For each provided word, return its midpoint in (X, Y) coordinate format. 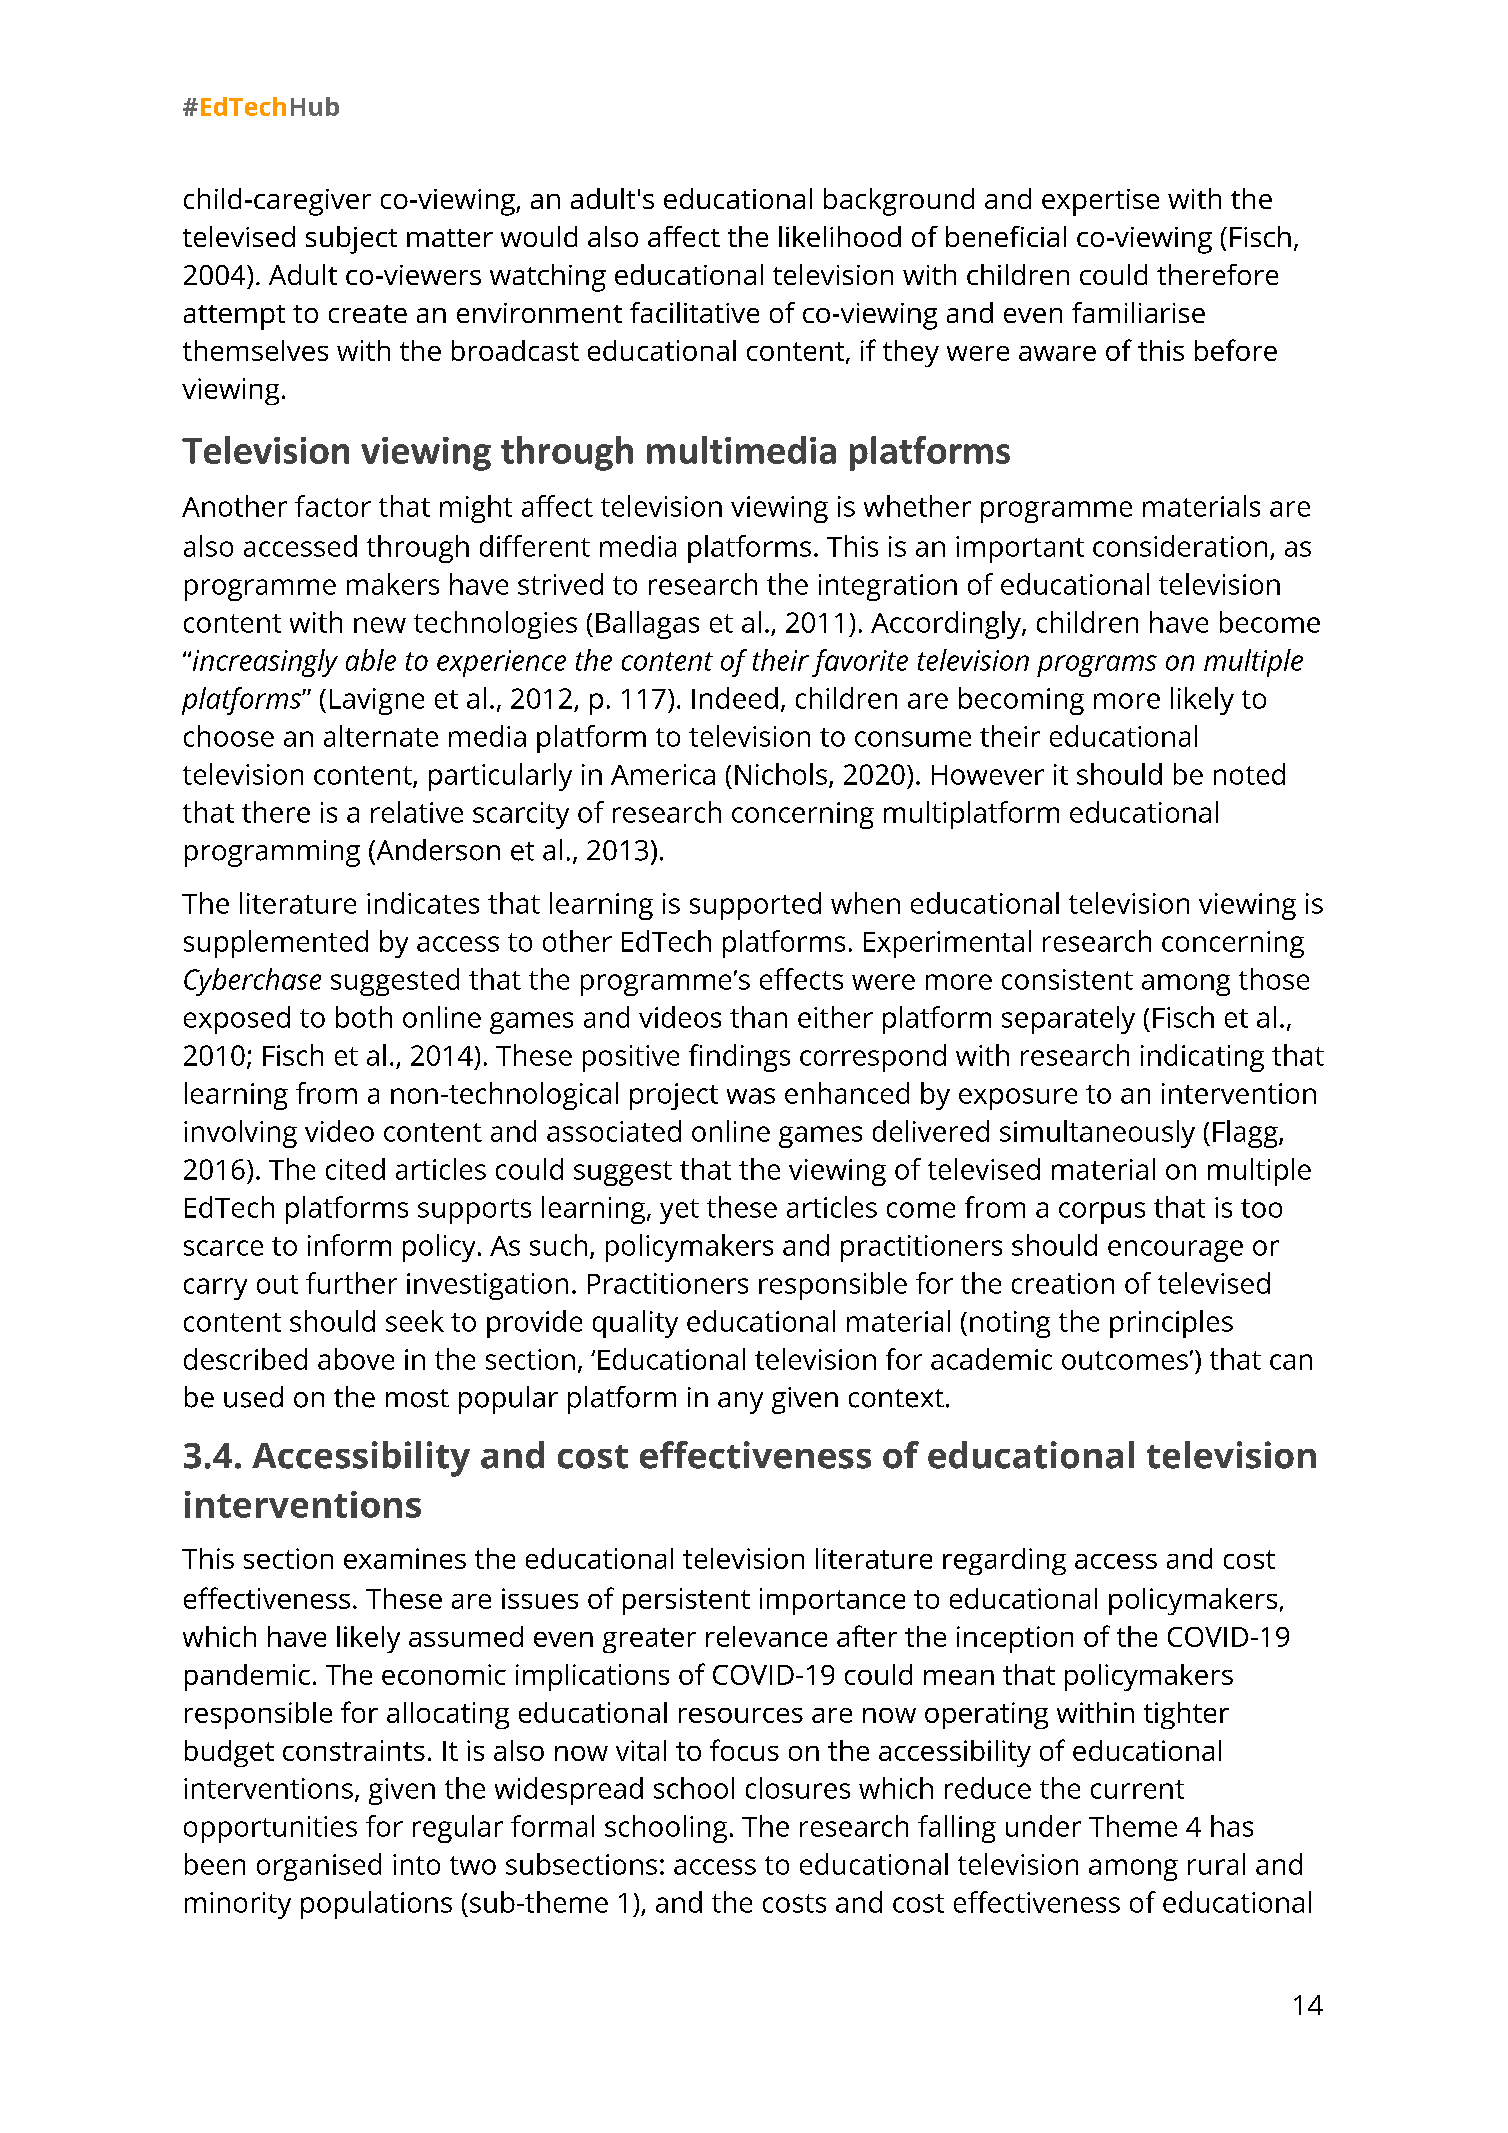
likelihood (840, 236)
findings (739, 1058)
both (364, 1017)
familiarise (1138, 312)
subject (351, 240)
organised (319, 1867)
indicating (1202, 1058)
